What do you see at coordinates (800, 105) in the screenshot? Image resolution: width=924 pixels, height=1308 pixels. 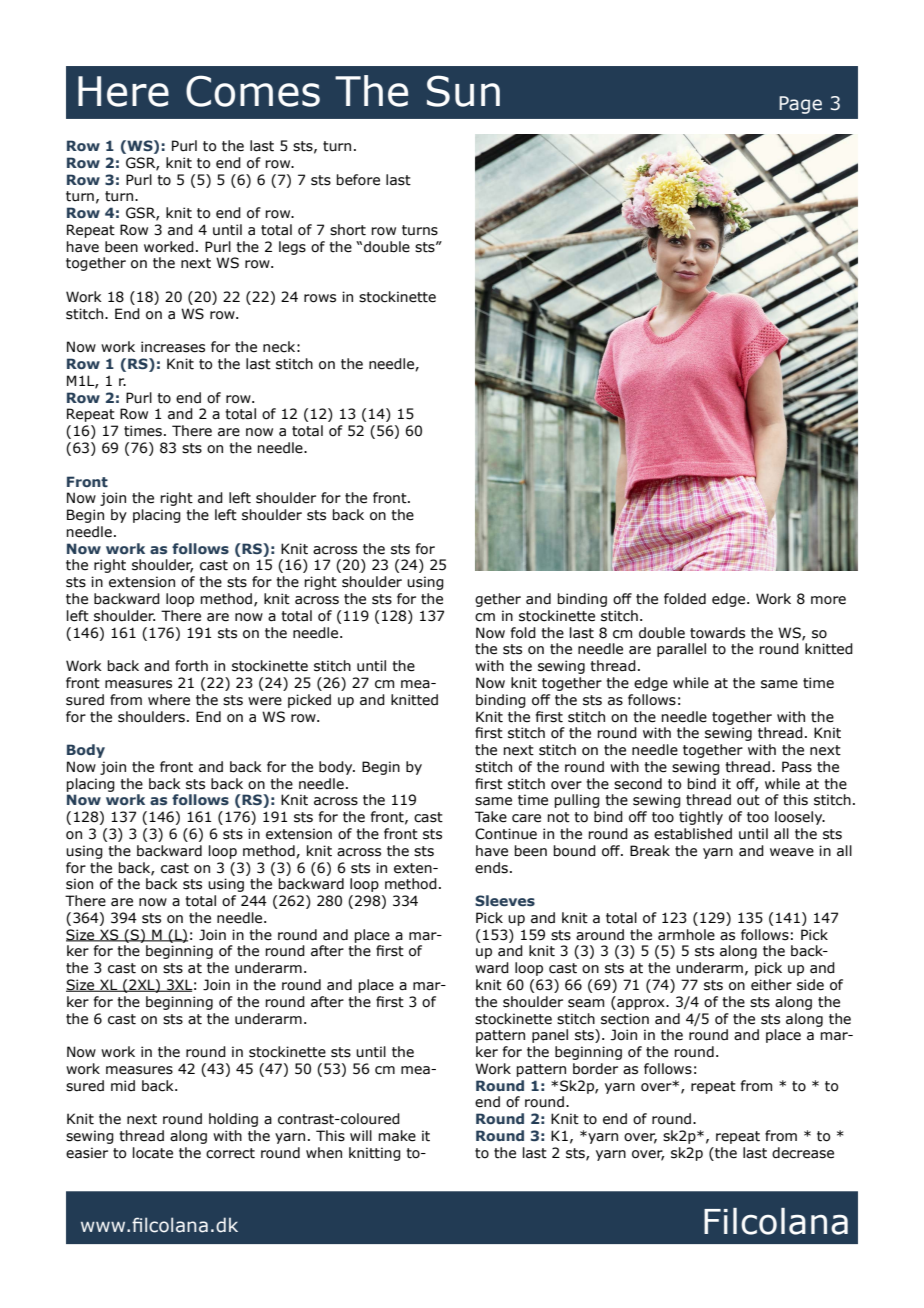 I see `Page` at bounding box center [800, 105].
